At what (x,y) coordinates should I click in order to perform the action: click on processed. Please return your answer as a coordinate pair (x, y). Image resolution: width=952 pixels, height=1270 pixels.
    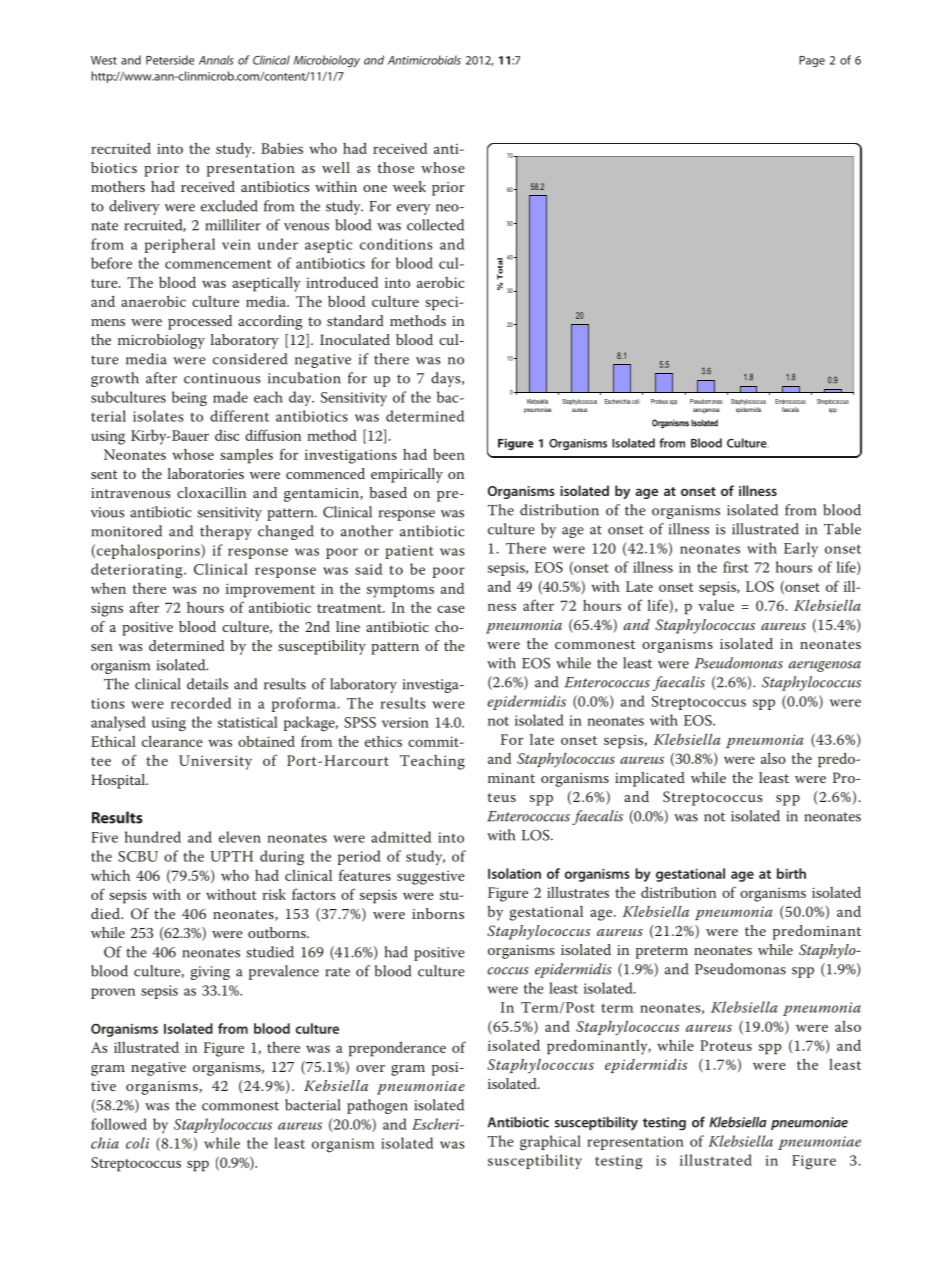
    Looking at the image, I should click on (200, 322).
